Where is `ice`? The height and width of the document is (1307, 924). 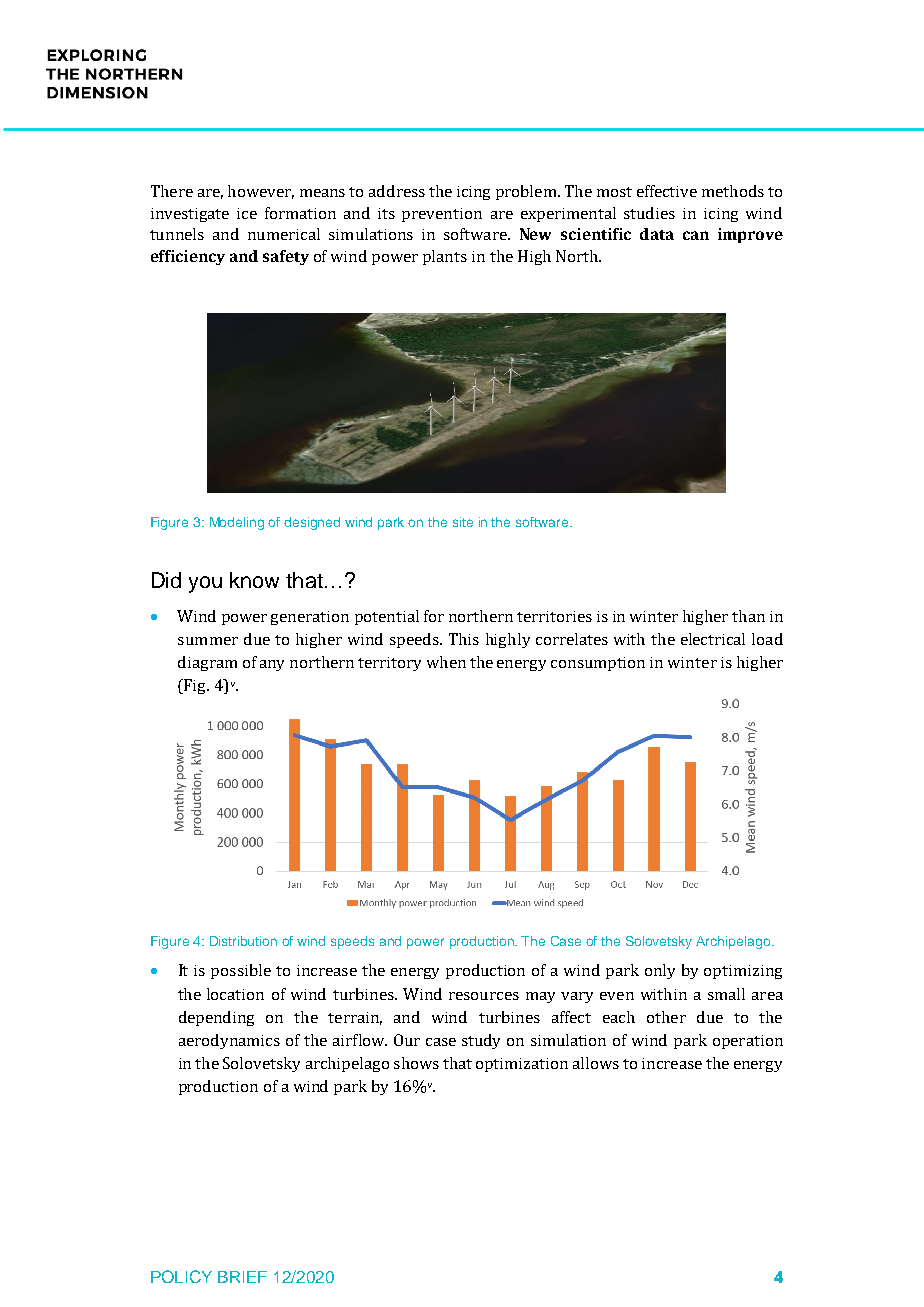 ice is located at coordinates (247, 213).
